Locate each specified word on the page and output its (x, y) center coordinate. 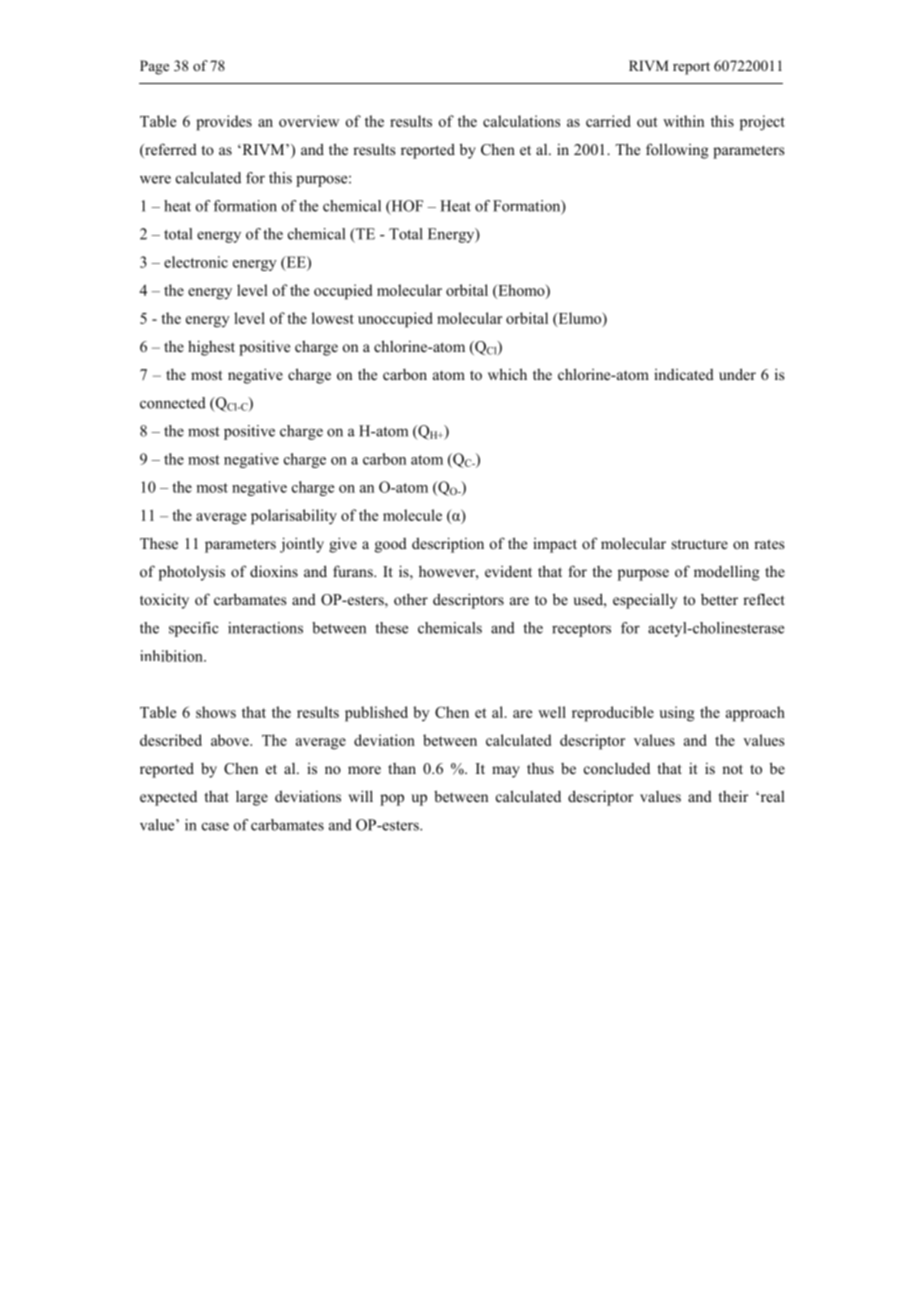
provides (224, 123)
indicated (684, 374)
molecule (412, 515)
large (252, 798)
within (683, 121)
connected (173, 403)
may (506, 772)
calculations (521, 121)
